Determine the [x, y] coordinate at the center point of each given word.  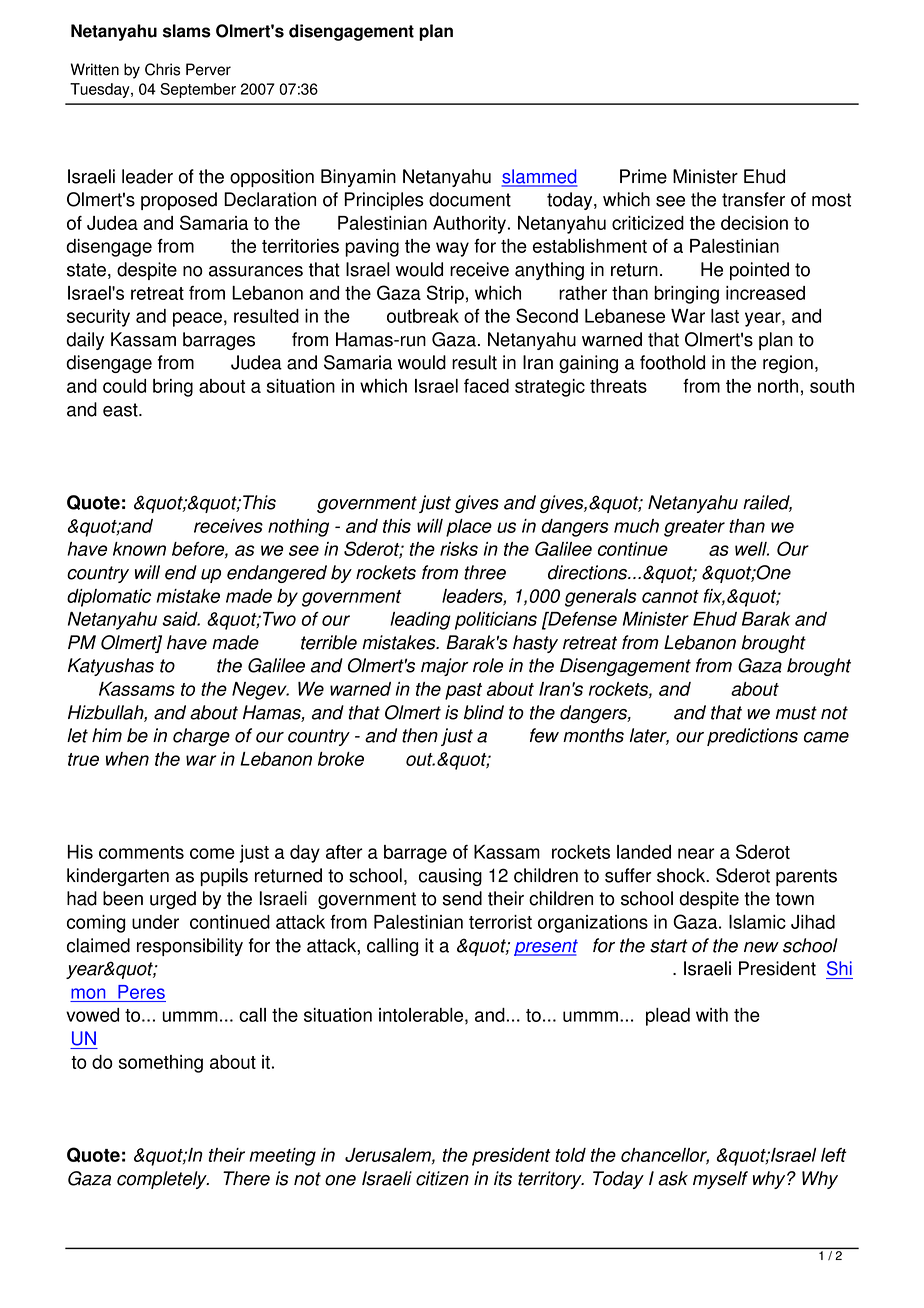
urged [173, 900]
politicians [496, 621]
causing [450, 877]
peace [197, 319]
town [794, 899]
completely [163, 1180]
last [725, 316]
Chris [162, 69]
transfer [753, 199]
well [752, 549]
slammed [539, 177]
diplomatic [109, 598]
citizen [442, 1178]
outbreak [423, 316]
